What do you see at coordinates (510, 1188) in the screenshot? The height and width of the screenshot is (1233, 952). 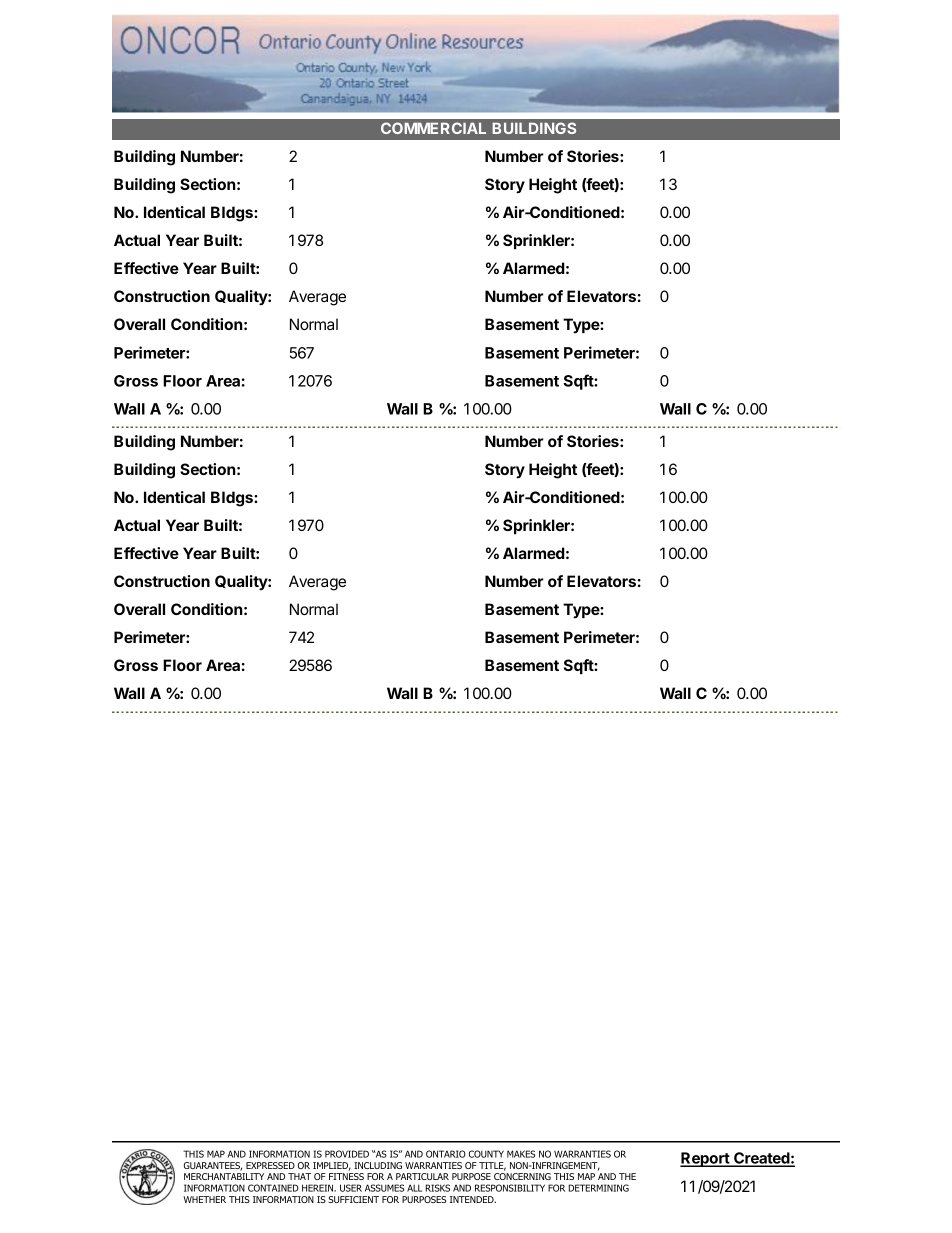 I see `RESPONSIBILITY` at bounding box center [510, 1188].
